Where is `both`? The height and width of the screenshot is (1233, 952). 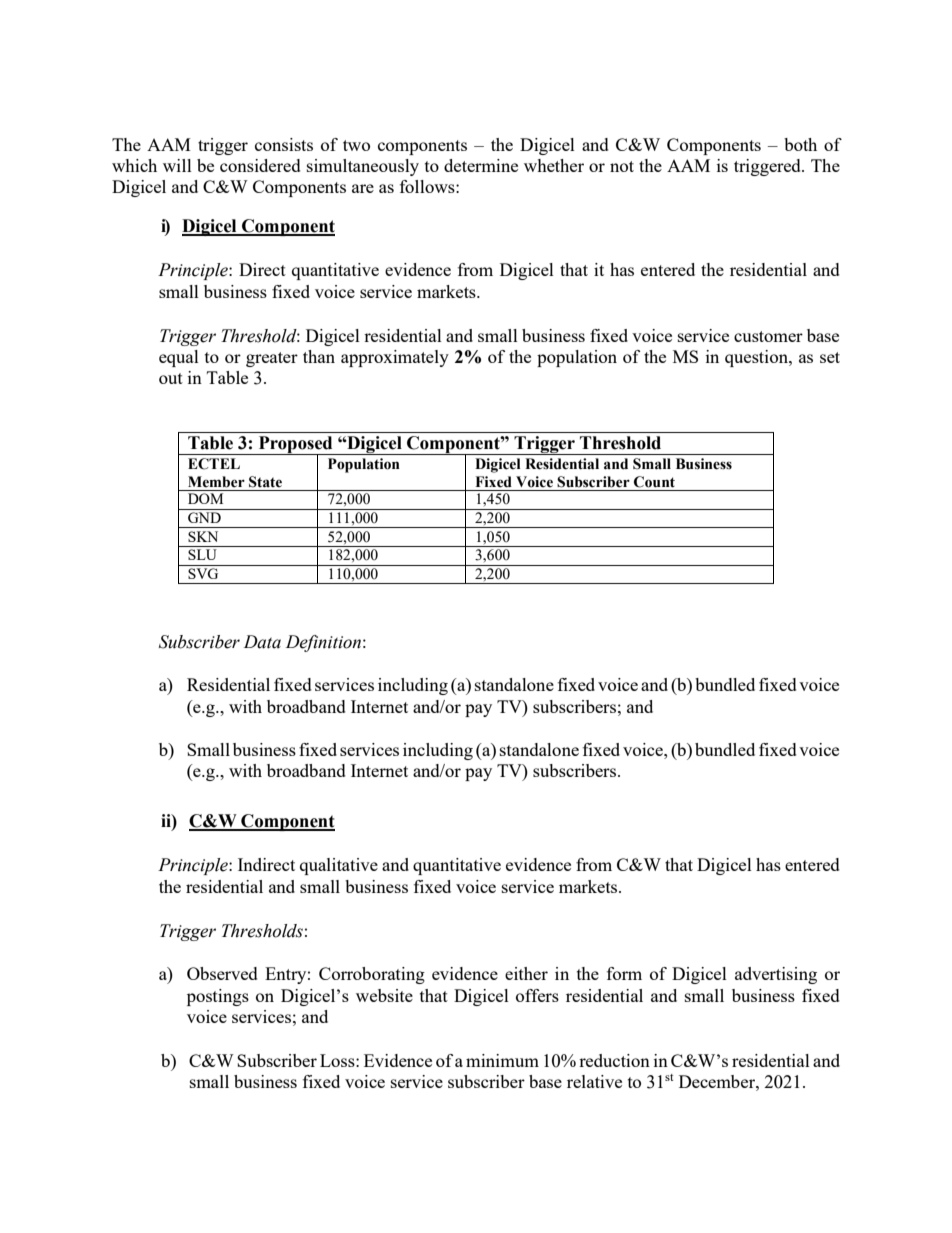
both is located at coordinates (800, 144).
